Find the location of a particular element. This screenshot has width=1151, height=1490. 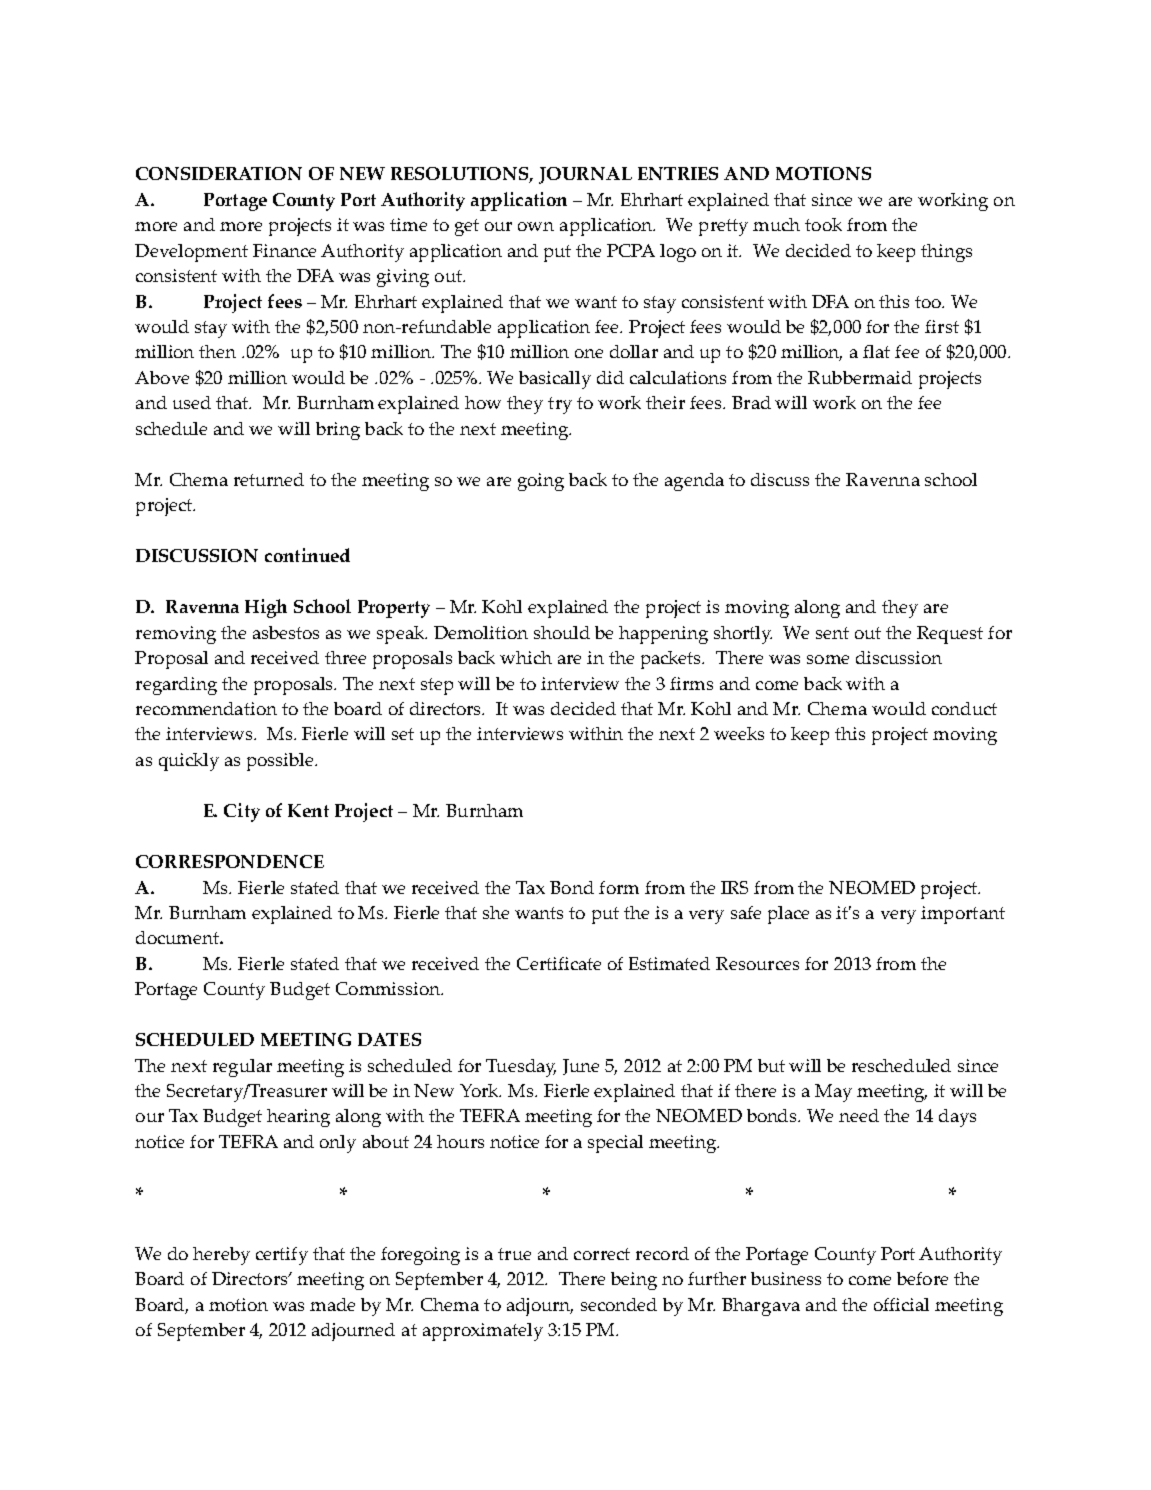

place is located at coordinates (788, 915).
